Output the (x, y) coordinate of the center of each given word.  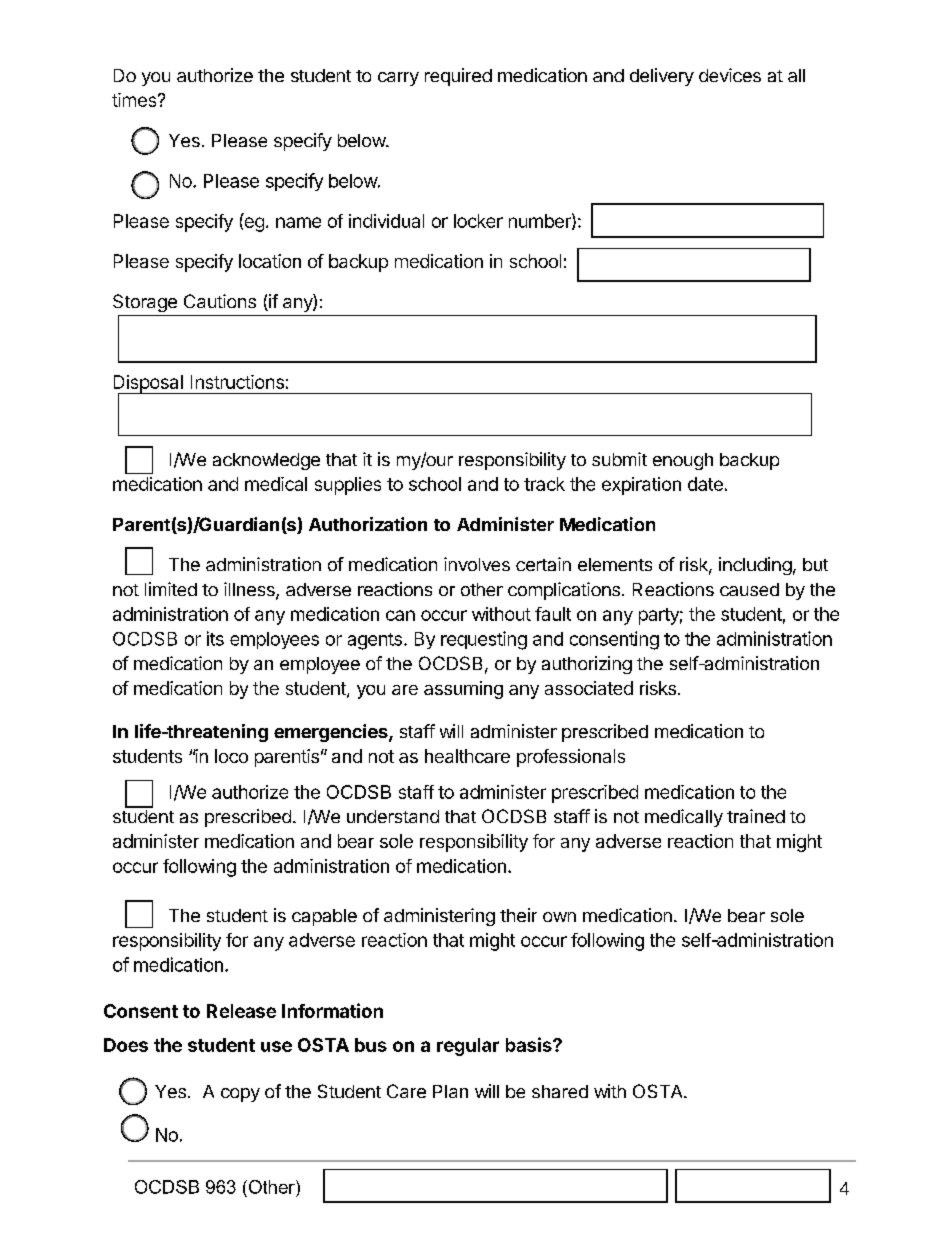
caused (749, 589)
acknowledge (266, 461)
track (544, 484)
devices (730, 75)
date (705, 484)
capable (324, 917)
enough (683, 461)
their (518, 915)
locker (478, 221)
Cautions (220, 301)
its (215, 638)
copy (240, 1095)
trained (756, 816)
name (298, 222)
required (458, 77)
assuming (463, 690)
